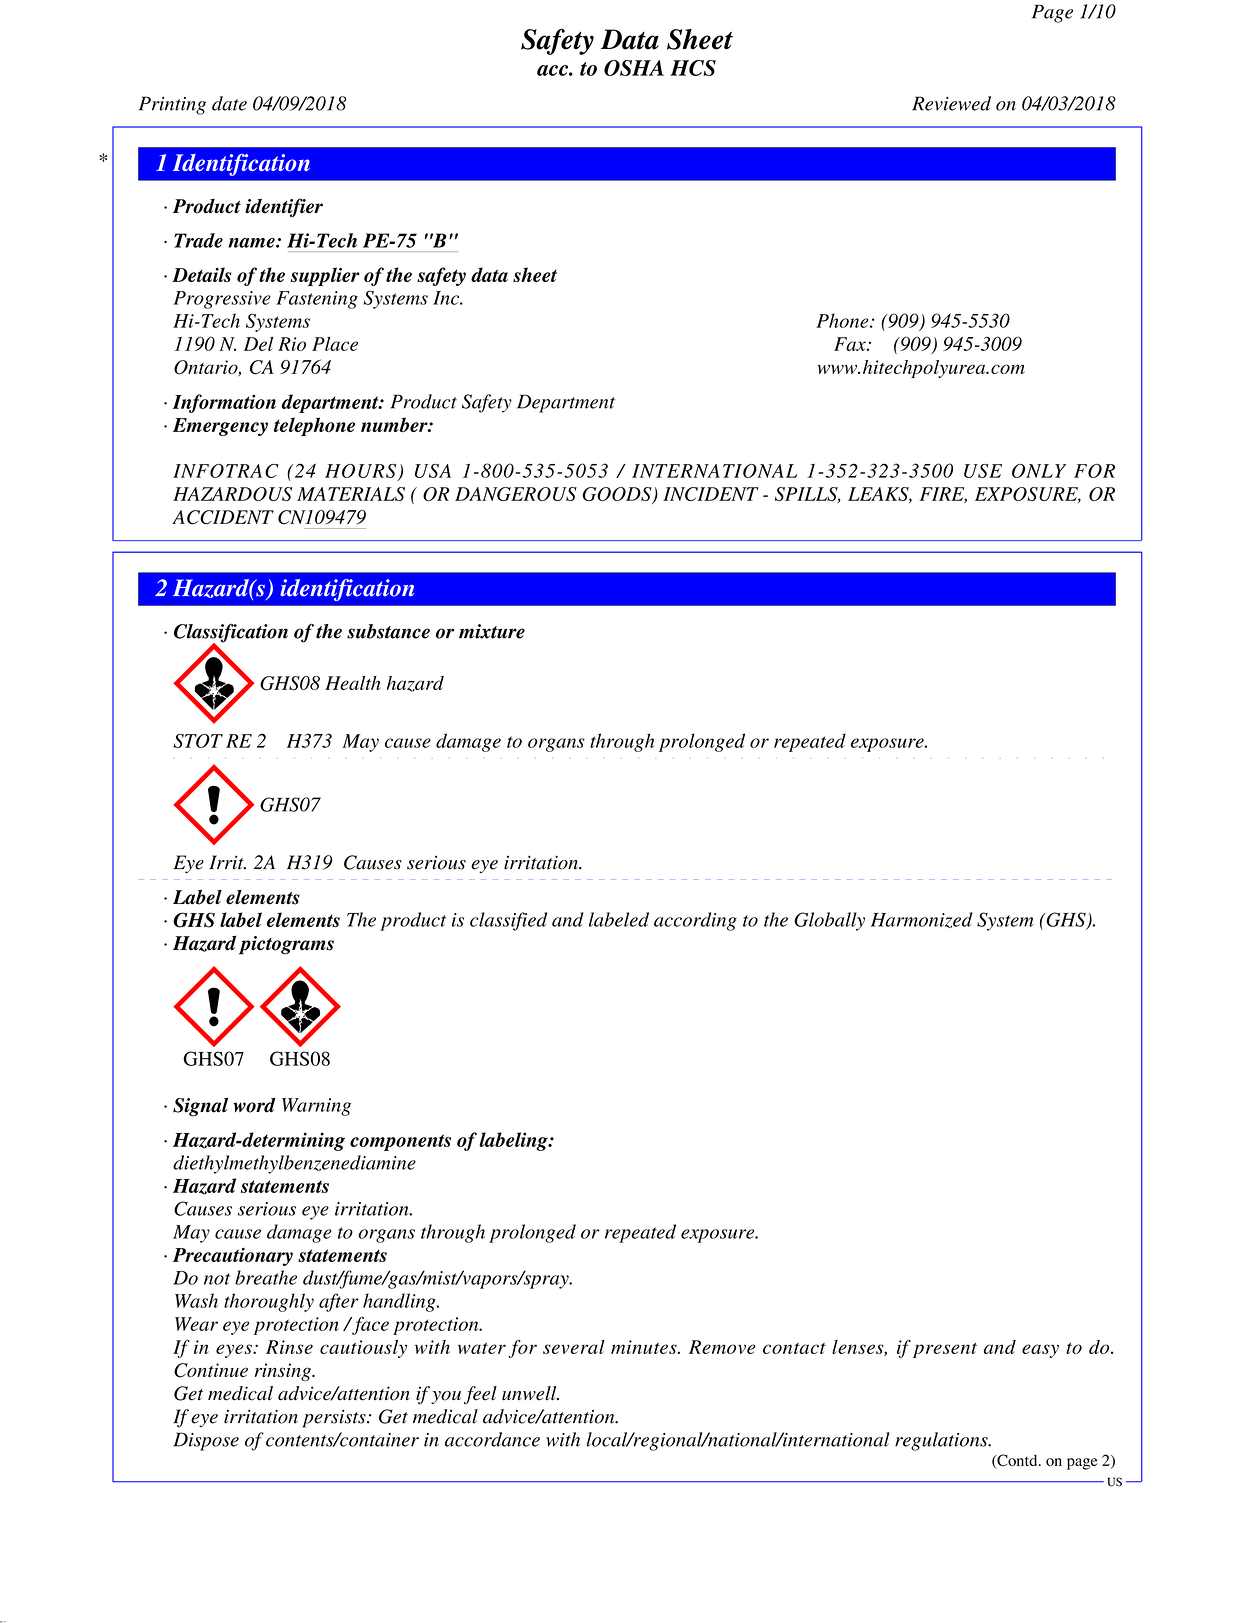 This page has height=1623, width=1254. Describe the element at coordinates (284, 1372) in the page. I see `rinsing` at that location.
